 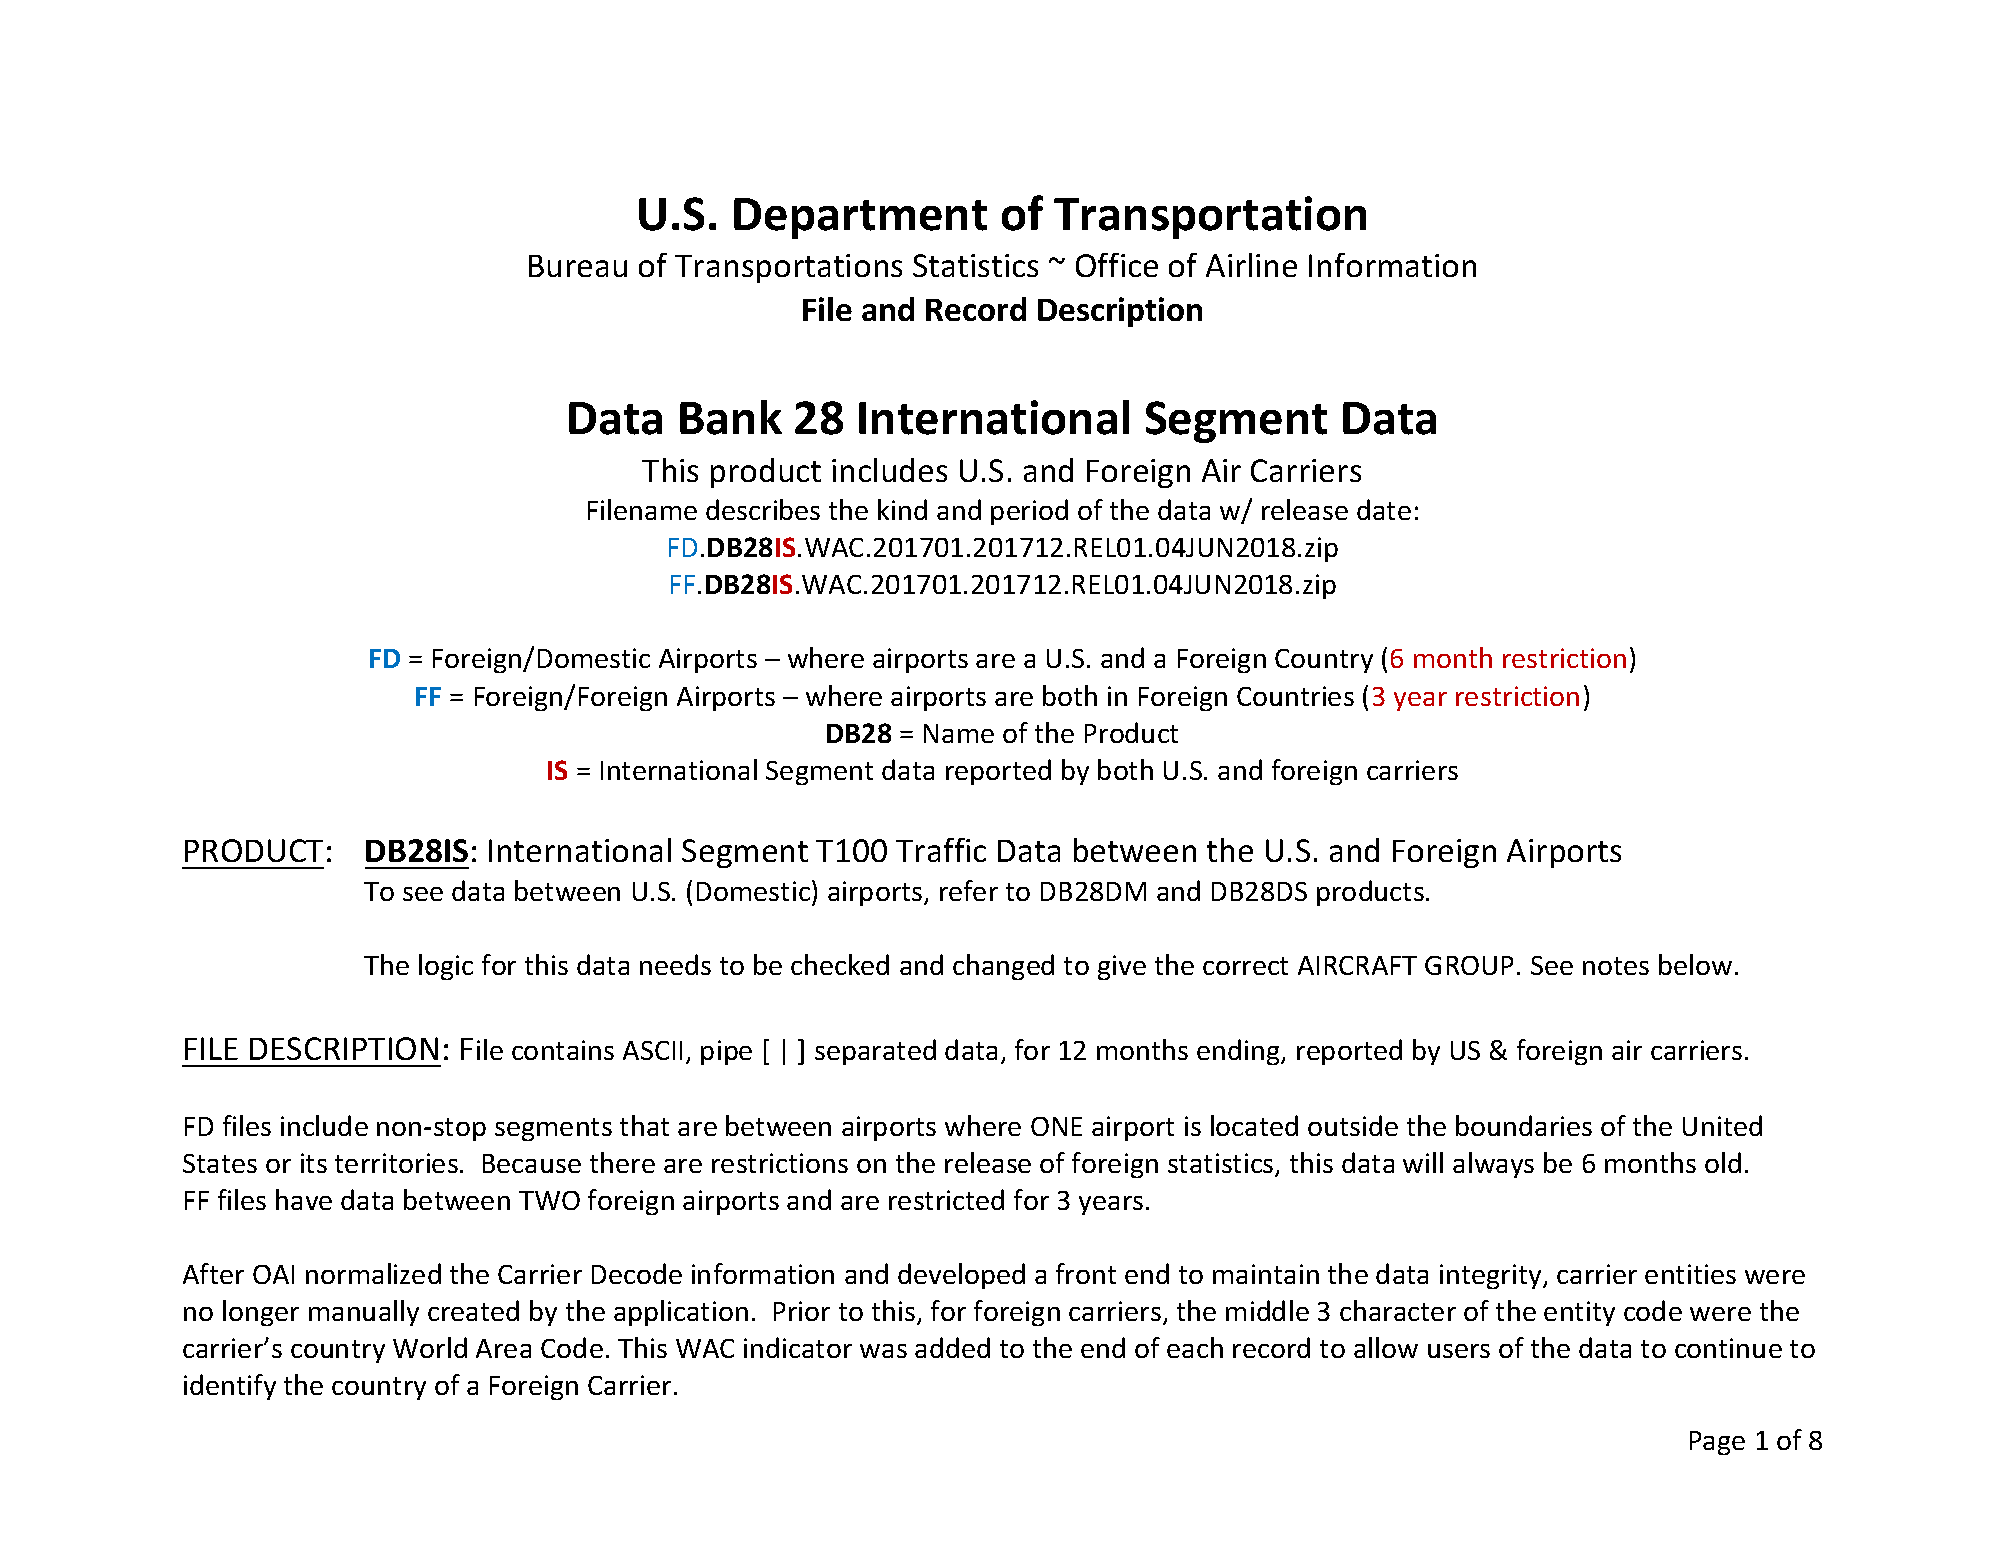 I want to click on logic, so click(x=446, y=967).
